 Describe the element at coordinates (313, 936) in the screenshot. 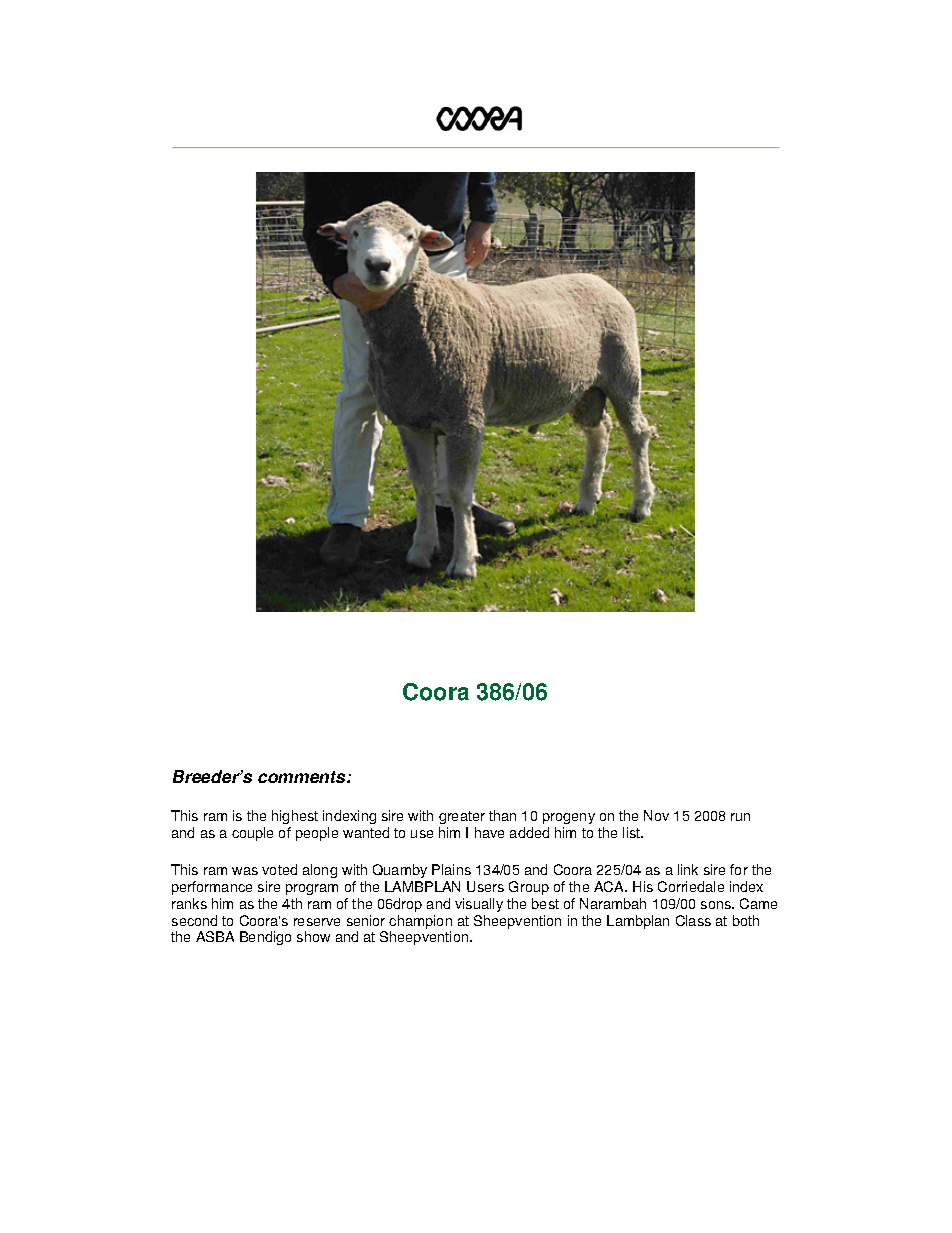

I see `show` at that location.
